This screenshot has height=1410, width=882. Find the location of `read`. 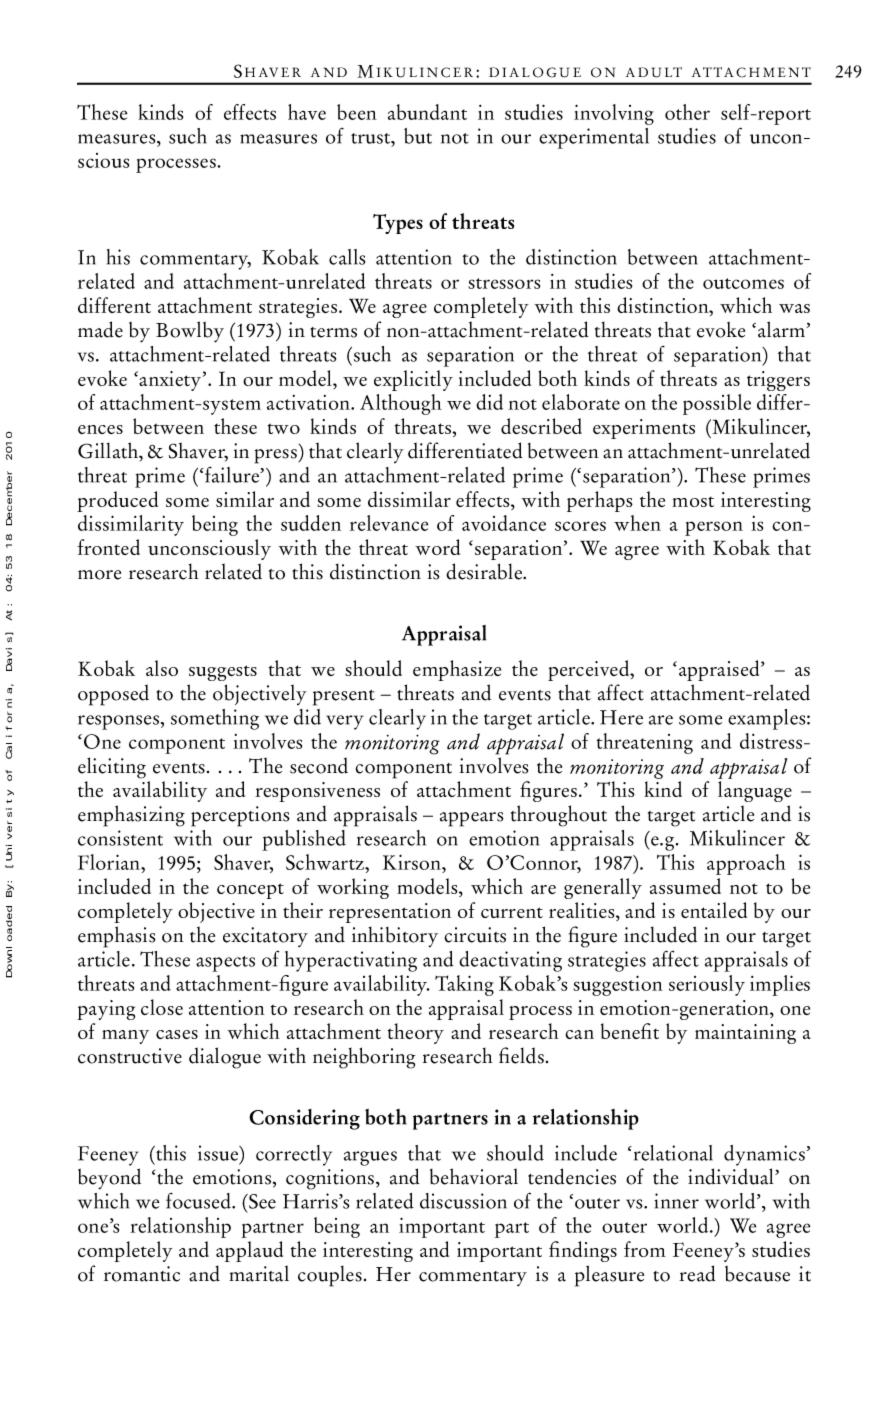

read is located at coordinates (697, 1273).
